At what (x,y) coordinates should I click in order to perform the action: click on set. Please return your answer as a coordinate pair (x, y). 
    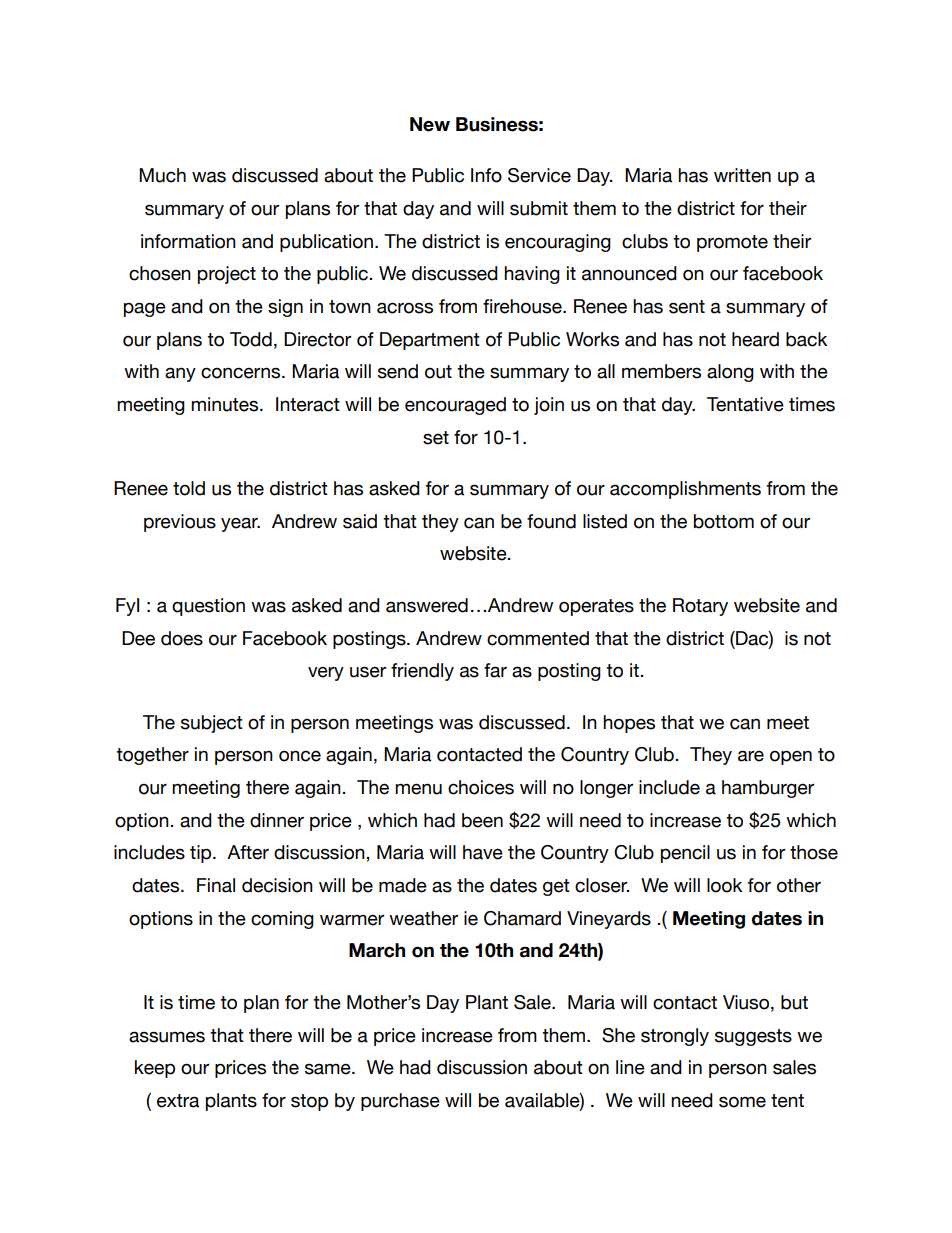
    Looking at the image, I should click on (436, 438).
